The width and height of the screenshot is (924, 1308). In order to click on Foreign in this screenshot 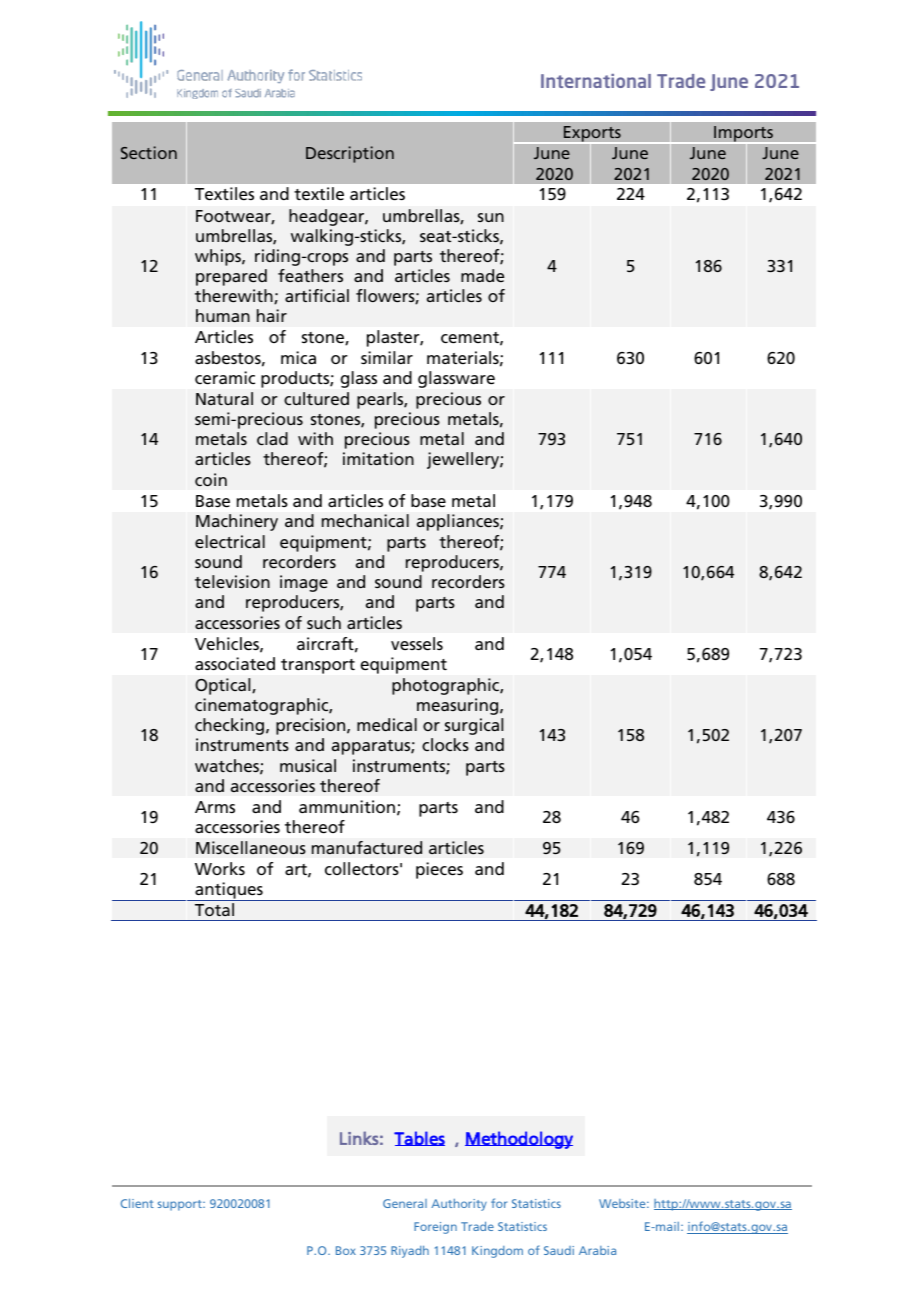, I will do `click(435, 1228)`.
